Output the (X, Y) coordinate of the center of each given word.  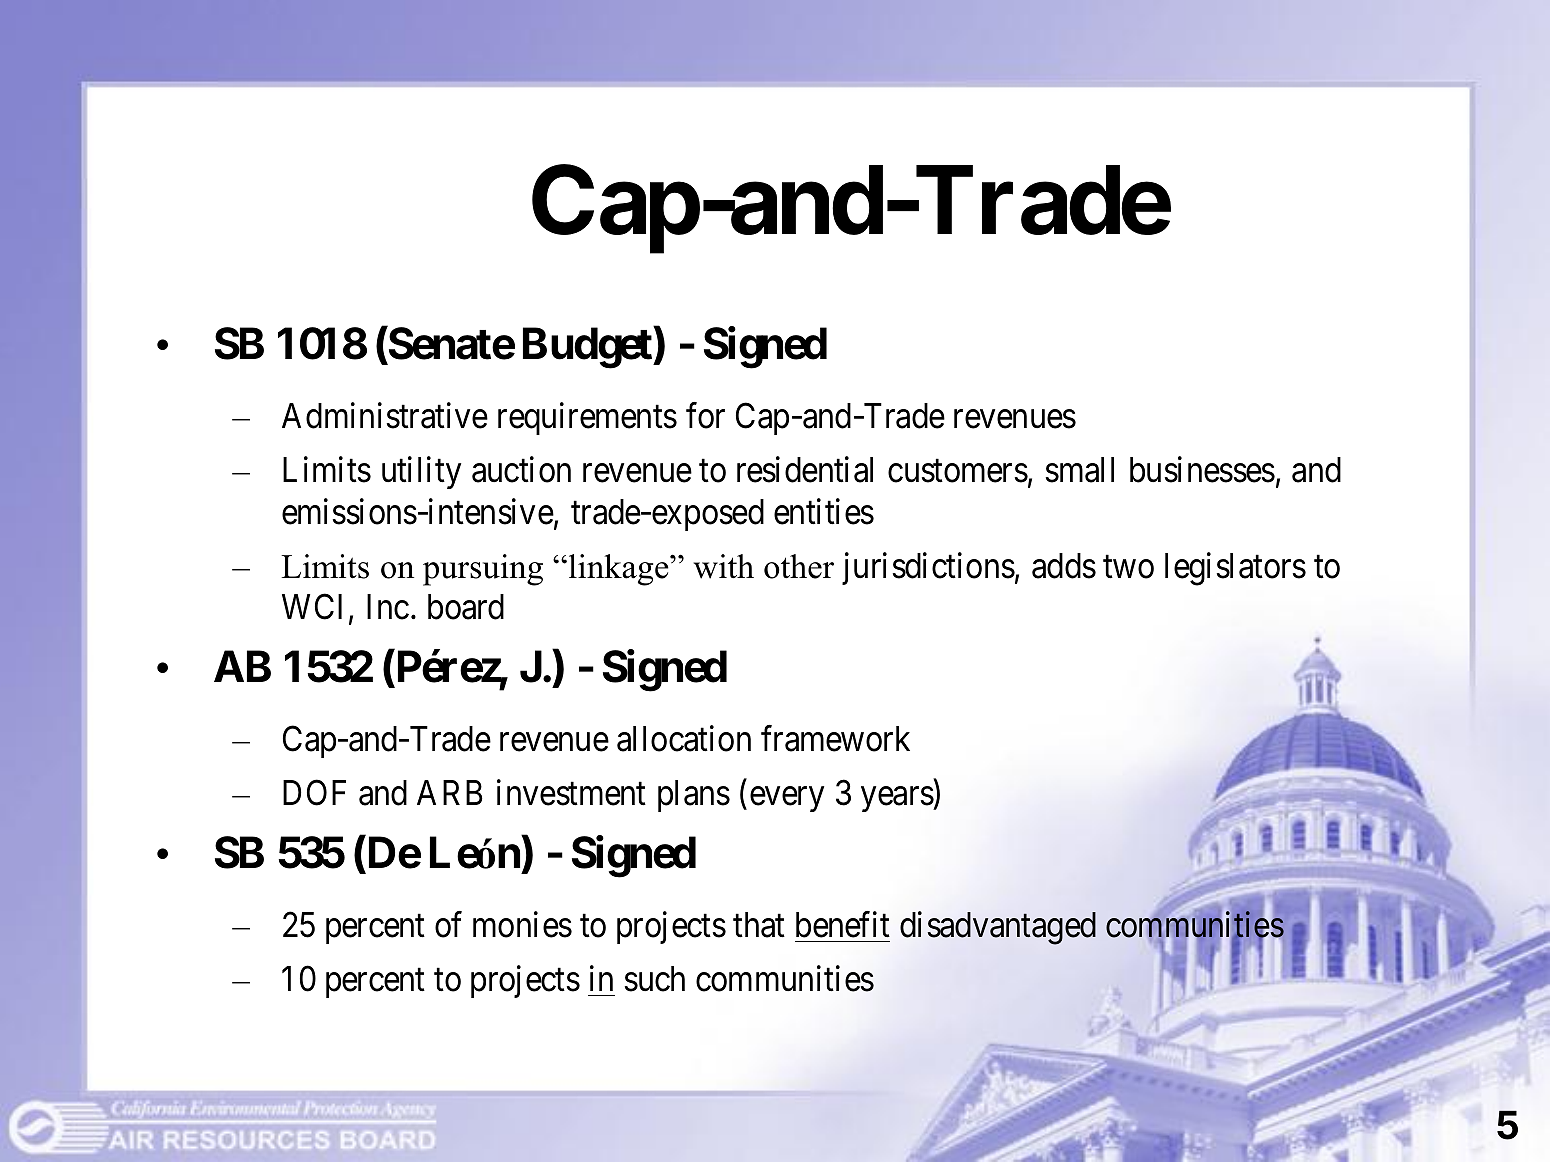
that (759, 925)
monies (522, 924)
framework (835, 738)
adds (1064, 566)
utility (421, 473)
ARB (450, 792)
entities (824, 511)
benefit (843, 924)
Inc (388, 607)
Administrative (385, 416)
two (1128, 567)
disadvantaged (998, 928)
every (787, 799)
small (1080, 470)
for (705, 416)
